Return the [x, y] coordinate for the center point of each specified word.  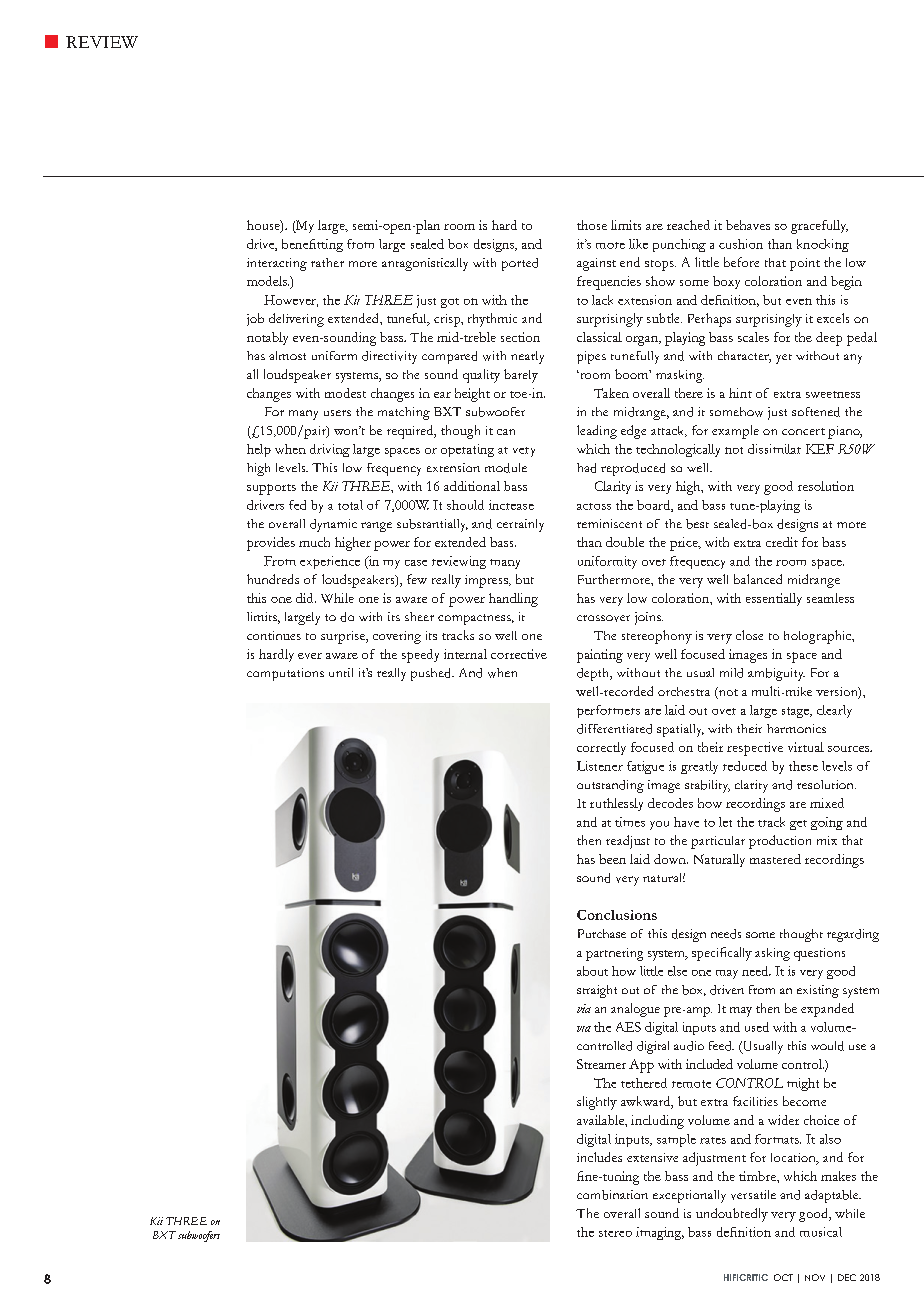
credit [782, 542]
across [594, 506]
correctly [601, 748]
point [805, 264]
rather [327, 262]
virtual [806, 747]
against [596, 264]
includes [599, 1157]
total [350, 505]
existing [818, 991]
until [341, 672]
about [592, 971]
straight [597, 991]
